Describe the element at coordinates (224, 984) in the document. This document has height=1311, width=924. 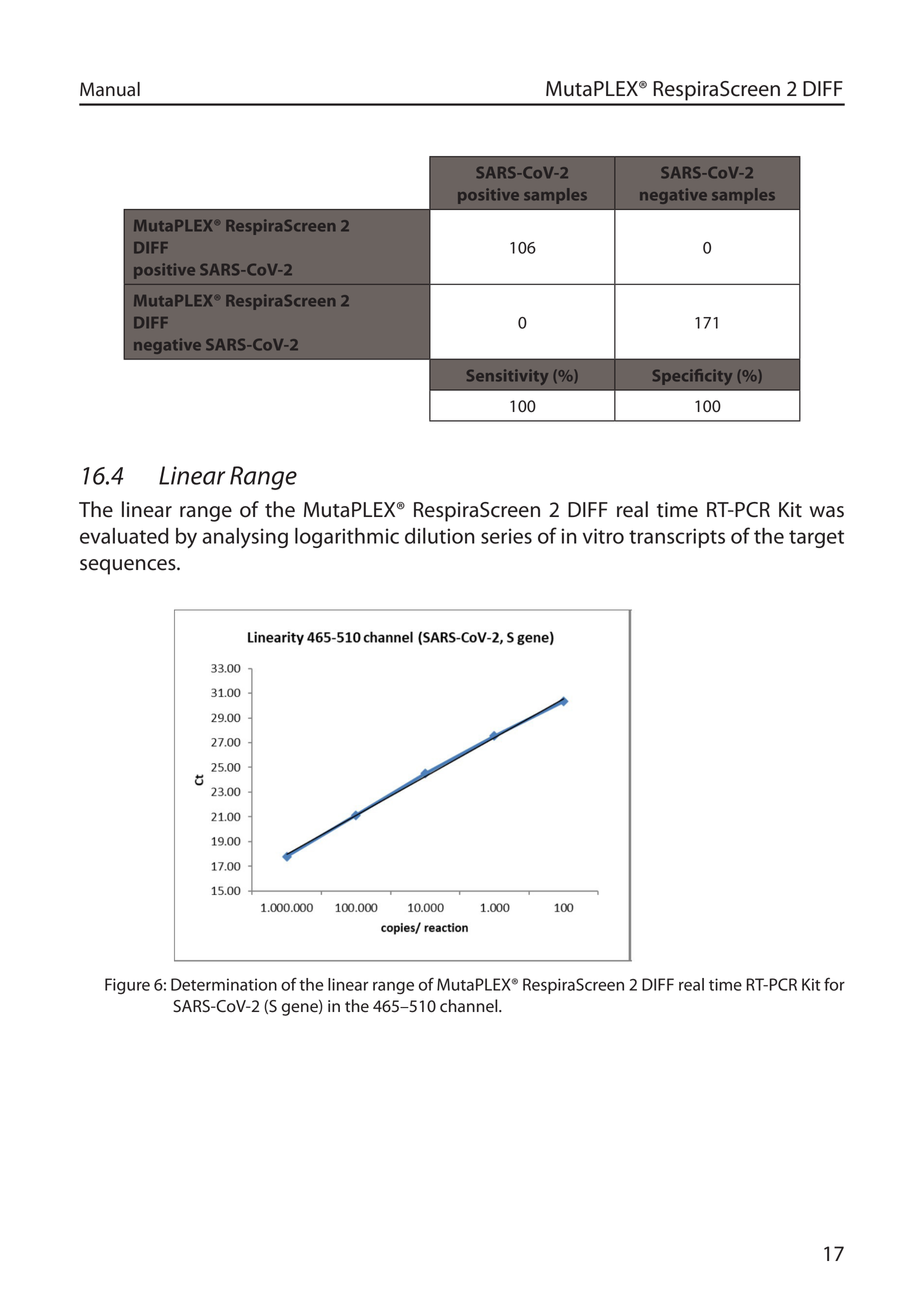
I see `Determination` at that location.
